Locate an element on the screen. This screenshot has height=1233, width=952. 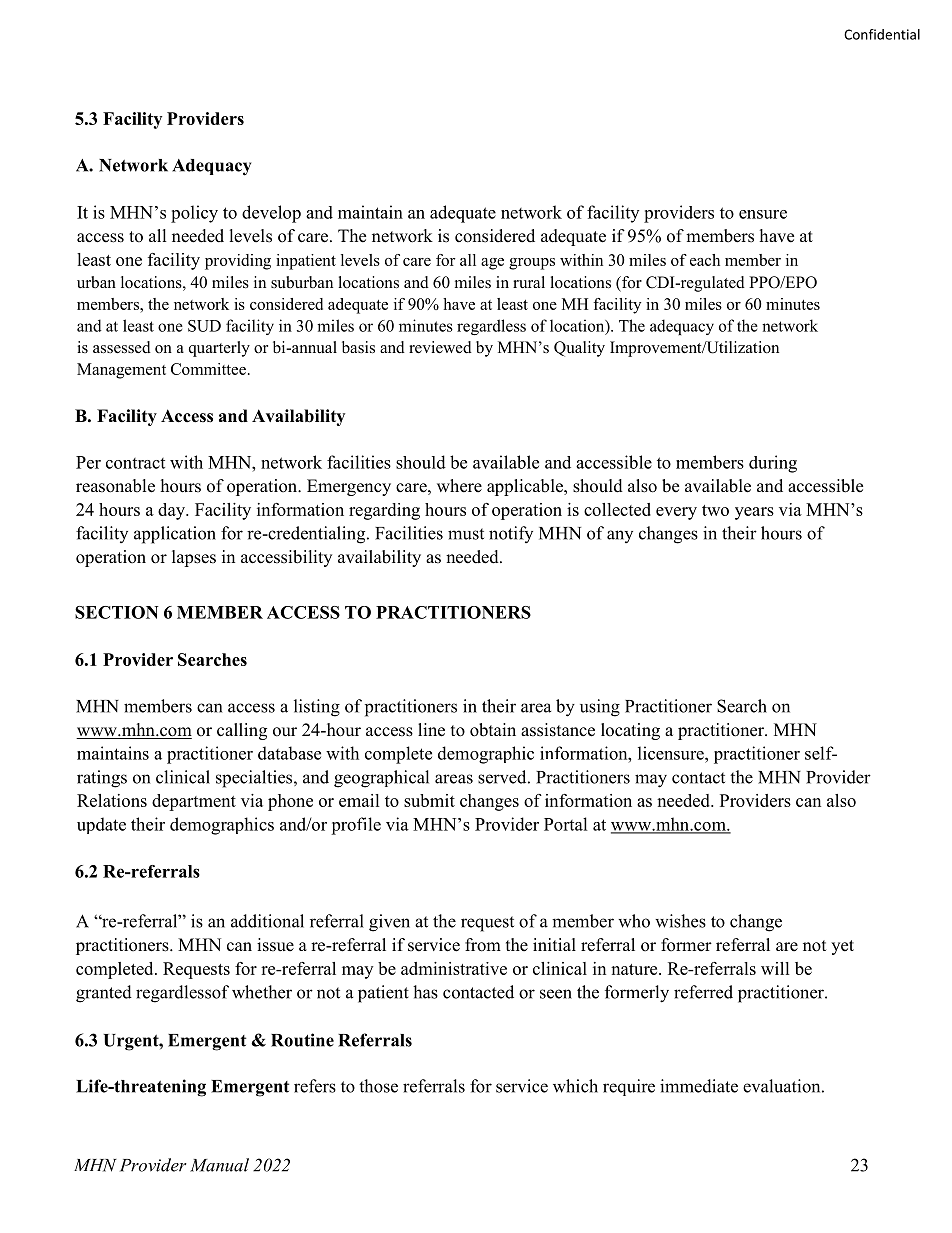
department is located at coordinates (194, 802).
